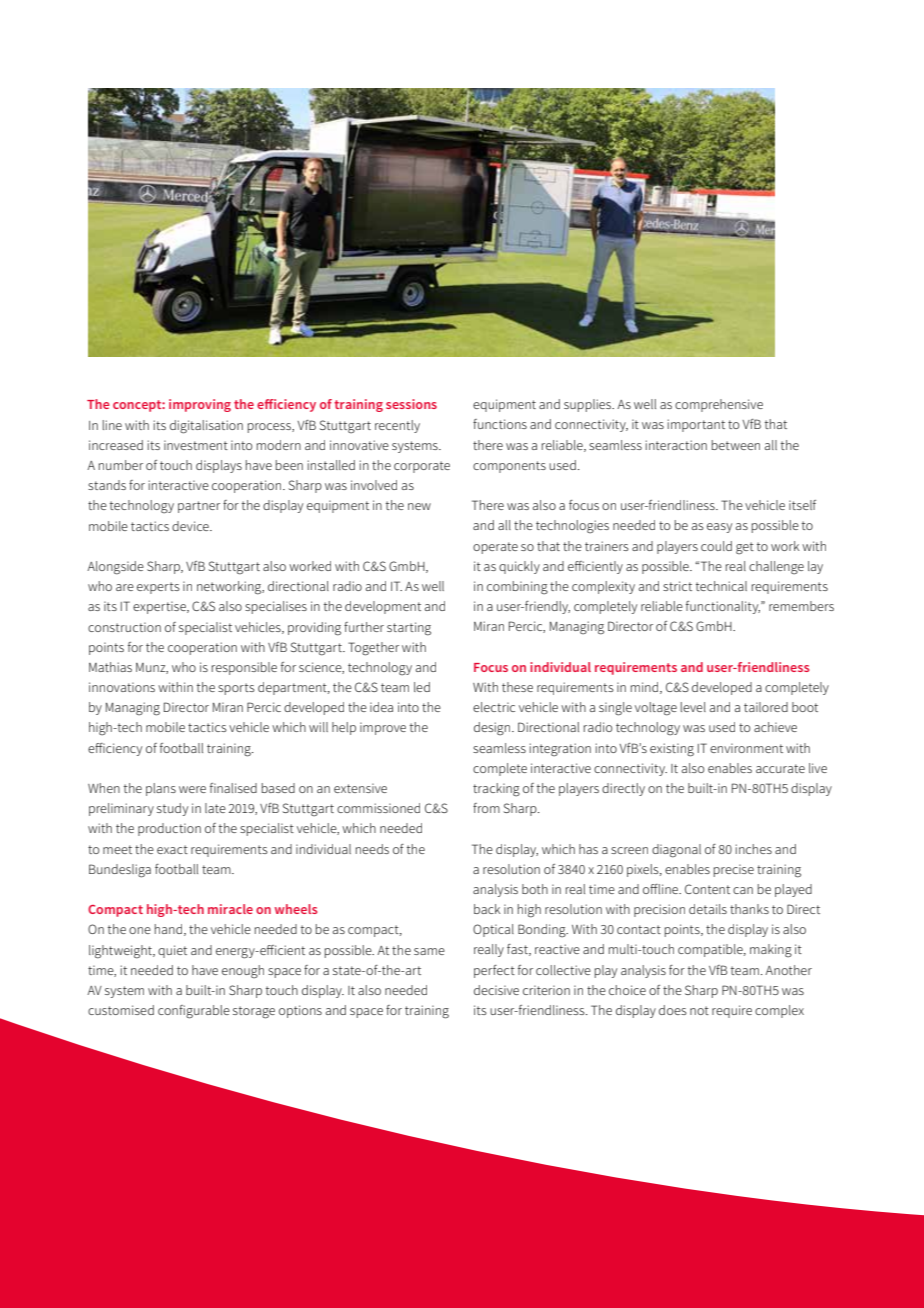 Image resolution: width=924 pixels, height=1308 pixels. Describe the element at coordinates (160, 607) in the screenshot. I see `expertise` at that location.
